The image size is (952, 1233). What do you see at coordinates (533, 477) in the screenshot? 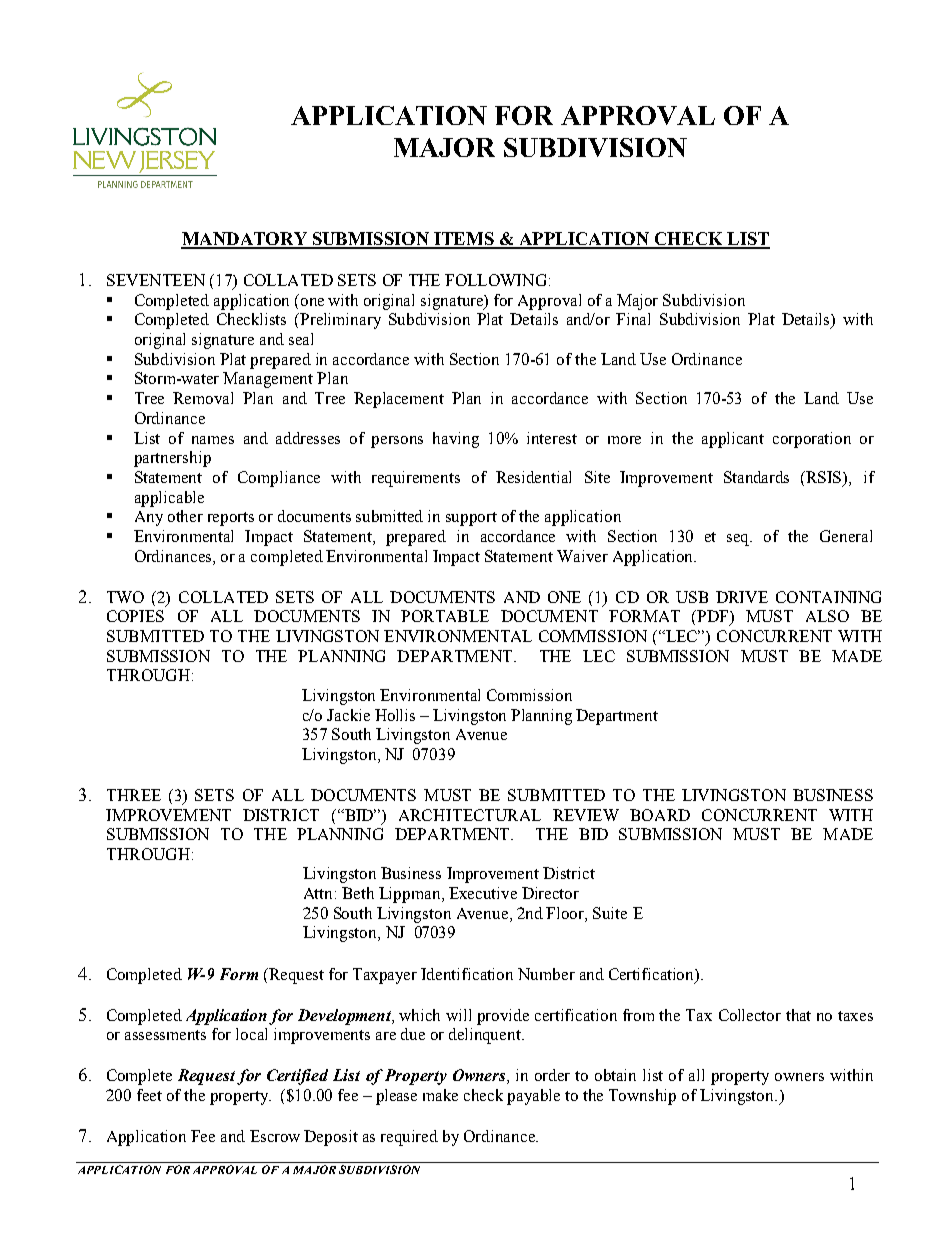
I see `Residential` at bounding box center [533, 477].
